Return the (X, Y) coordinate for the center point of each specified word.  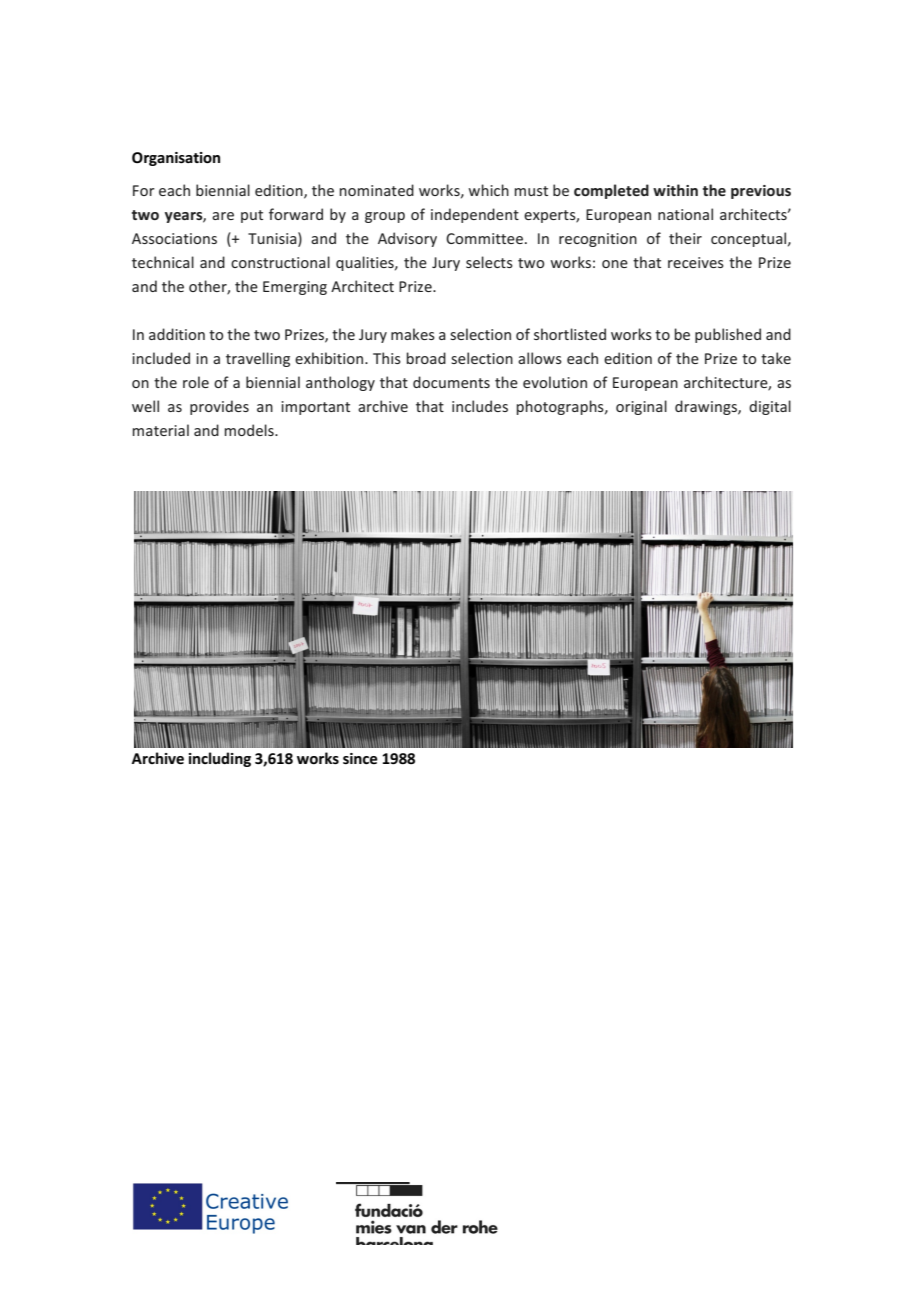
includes (480, 406)
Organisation (176, 159)
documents (451, 382)
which (488, 190)
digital (770, 407)
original (641, 407)
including (220, 759)
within (675, 190)
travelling (258, 359)
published (728, 335)
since (360, 758)
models (250, 430)
